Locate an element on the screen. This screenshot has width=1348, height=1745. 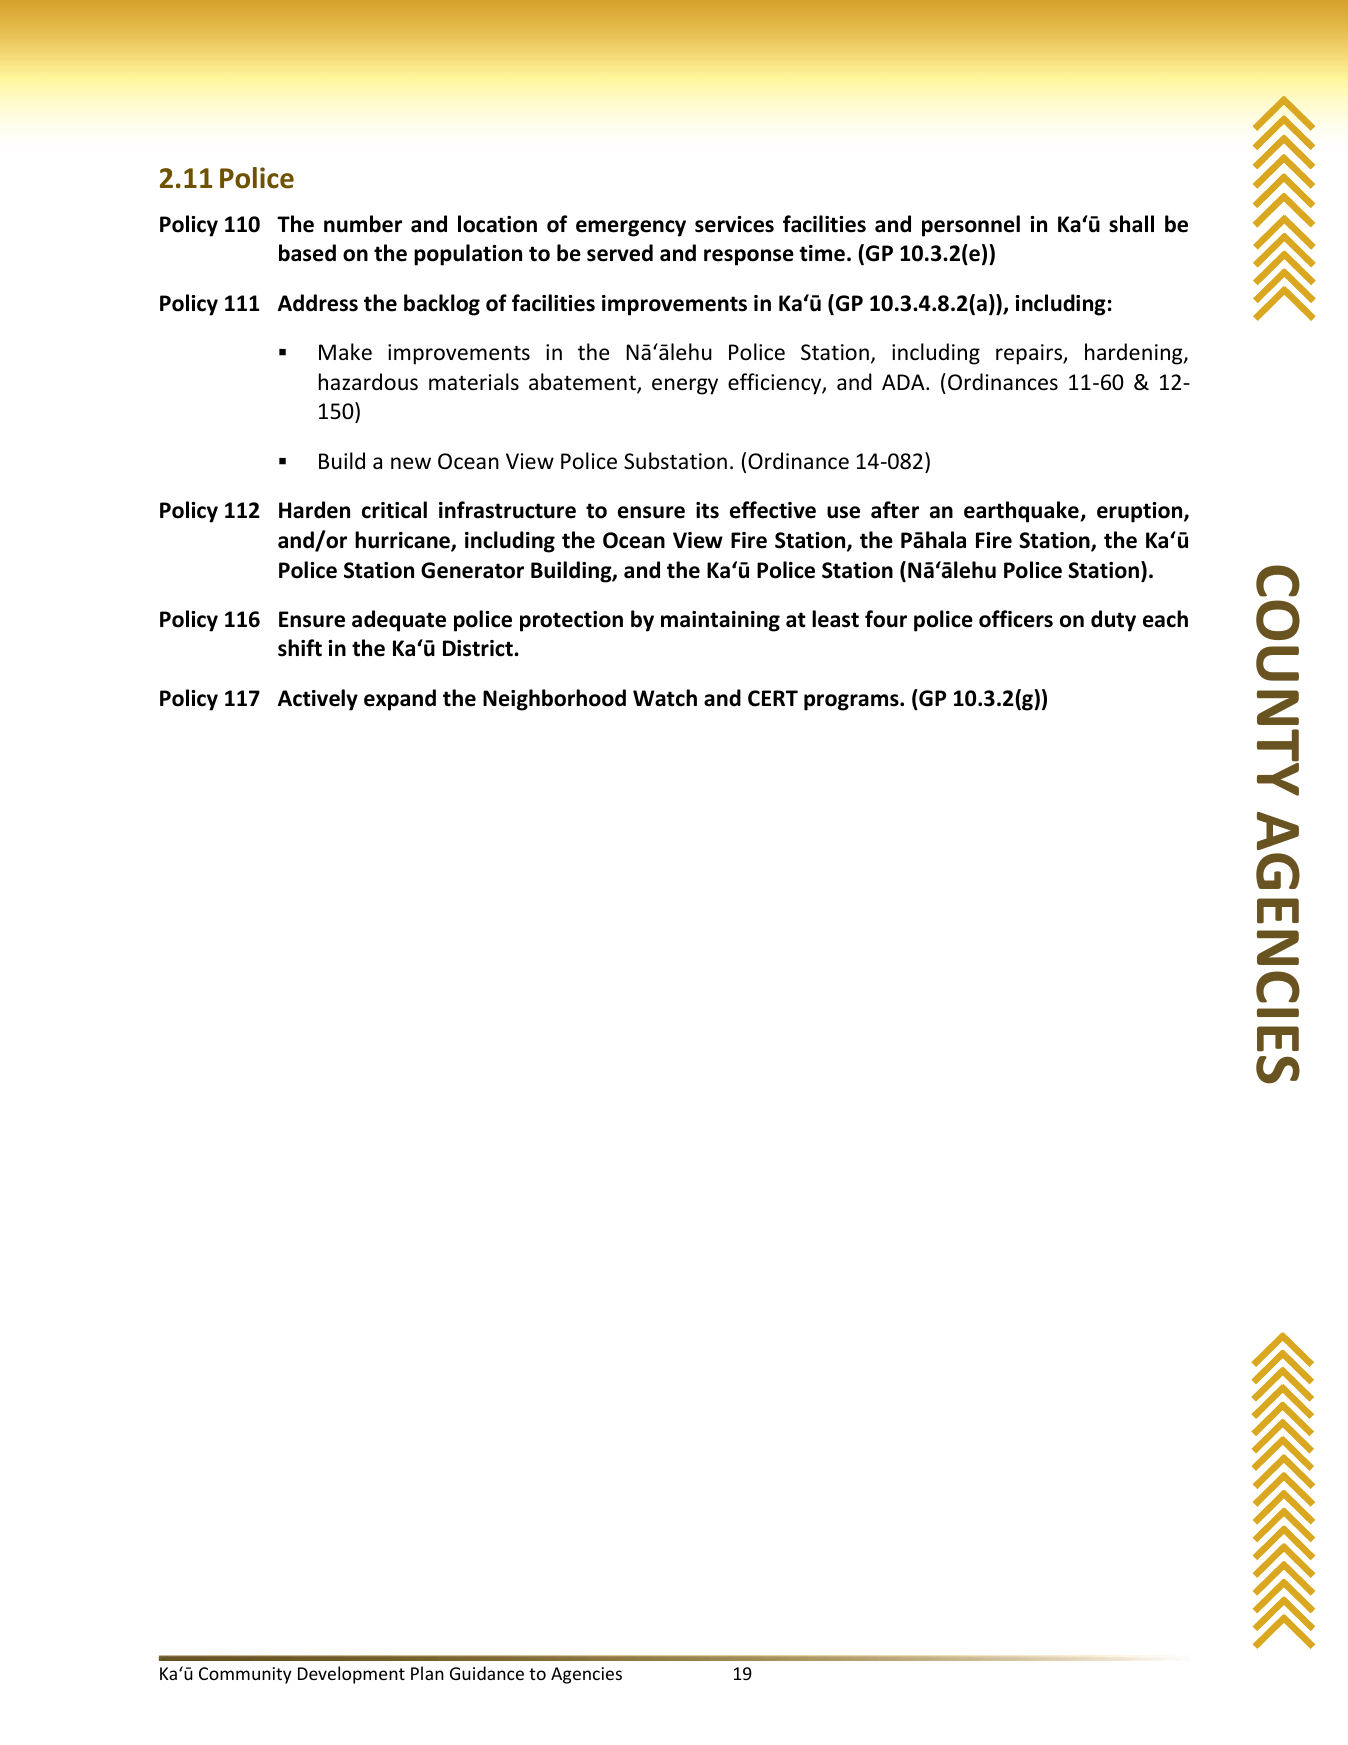
Plan is located at coordinates (427, 1673).
